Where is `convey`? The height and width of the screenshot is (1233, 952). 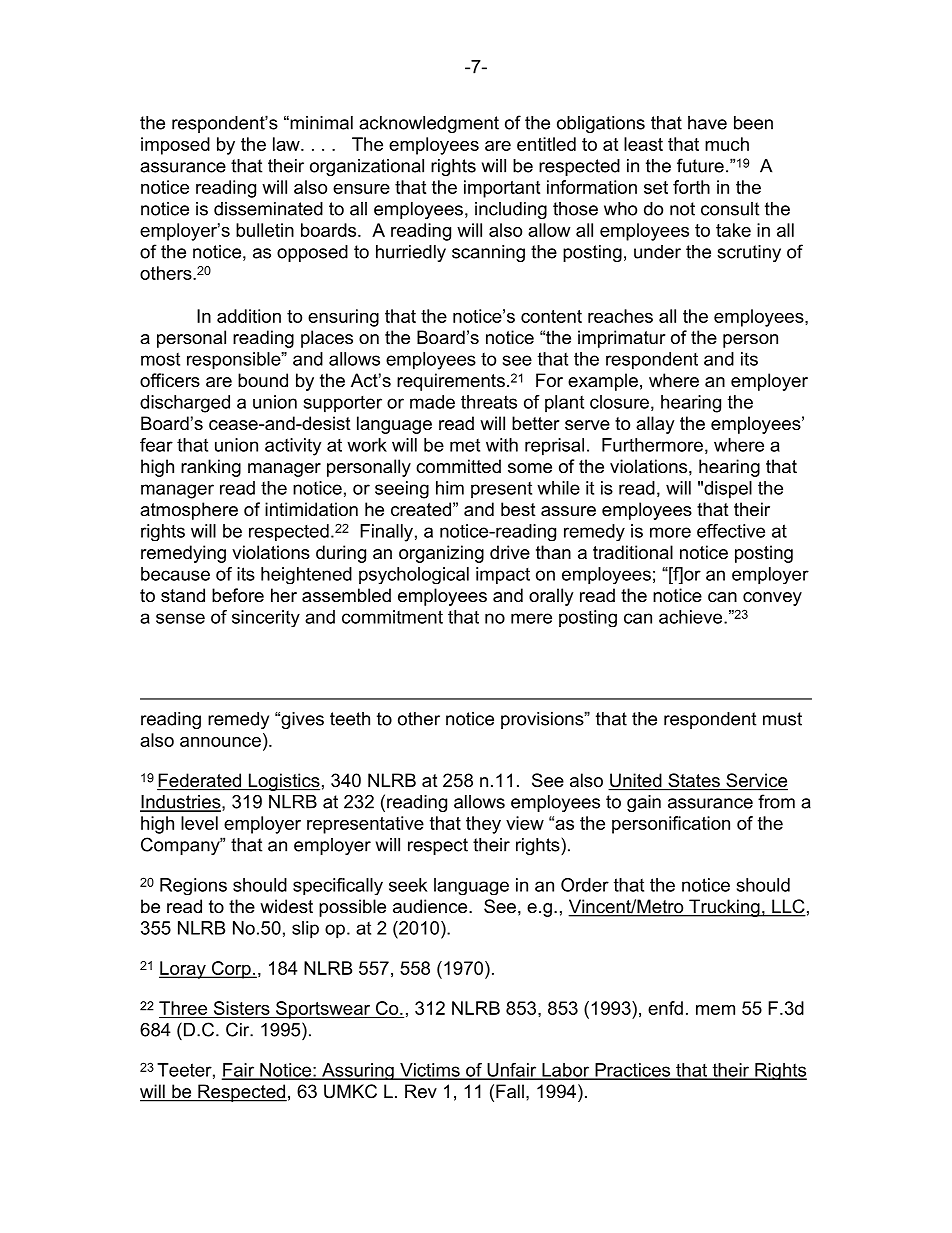 convey is located at coordinates (772, 599).
